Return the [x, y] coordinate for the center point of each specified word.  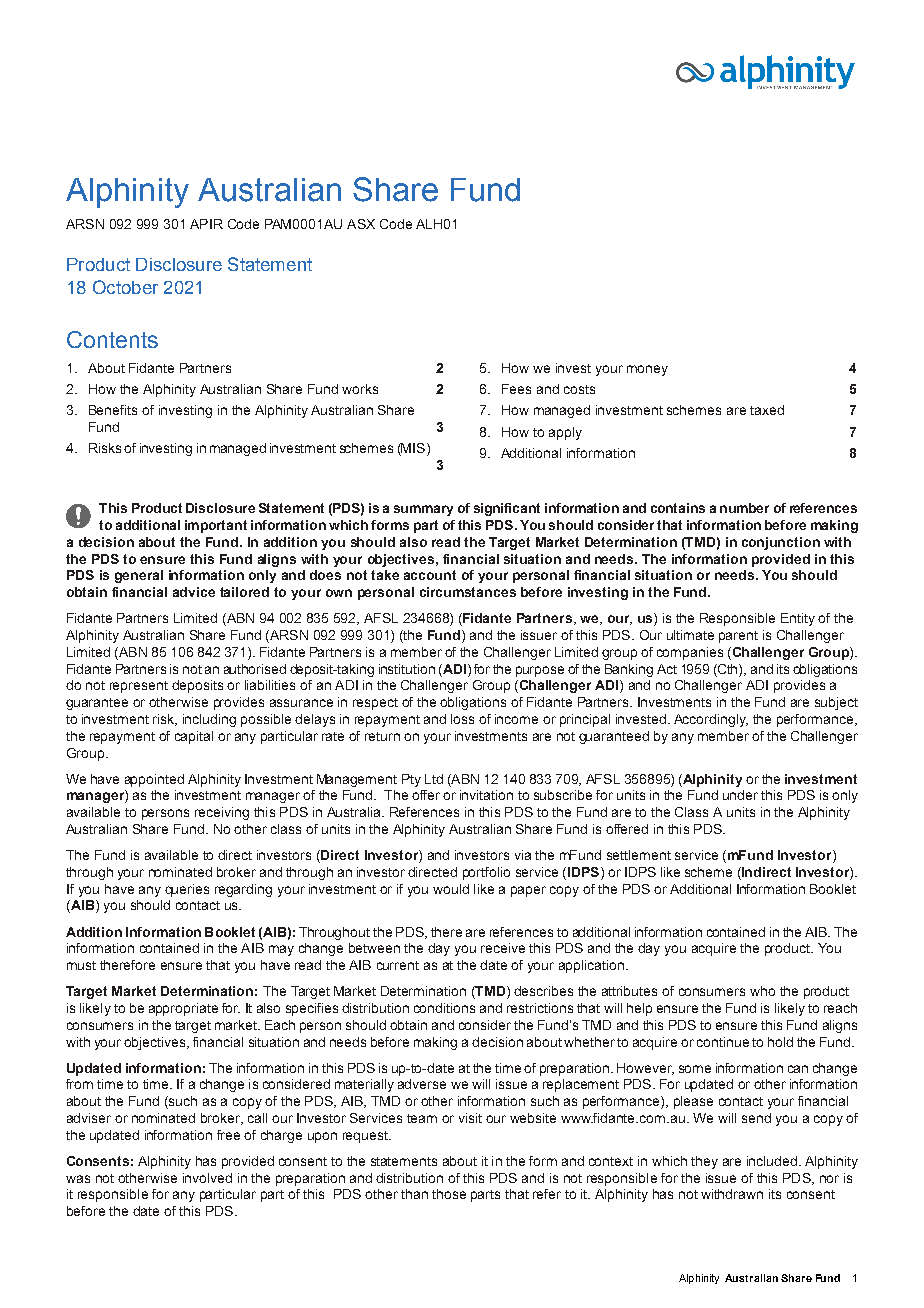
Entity [798, 619]
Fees [516, 389]
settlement [639, 855]
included [772, 1161]
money [647, 370]
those [449, 1194]
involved [207, 1178]
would [451, 889]
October [125, 287]
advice [194, 592]
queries [187, 890]
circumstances [468, 592]
